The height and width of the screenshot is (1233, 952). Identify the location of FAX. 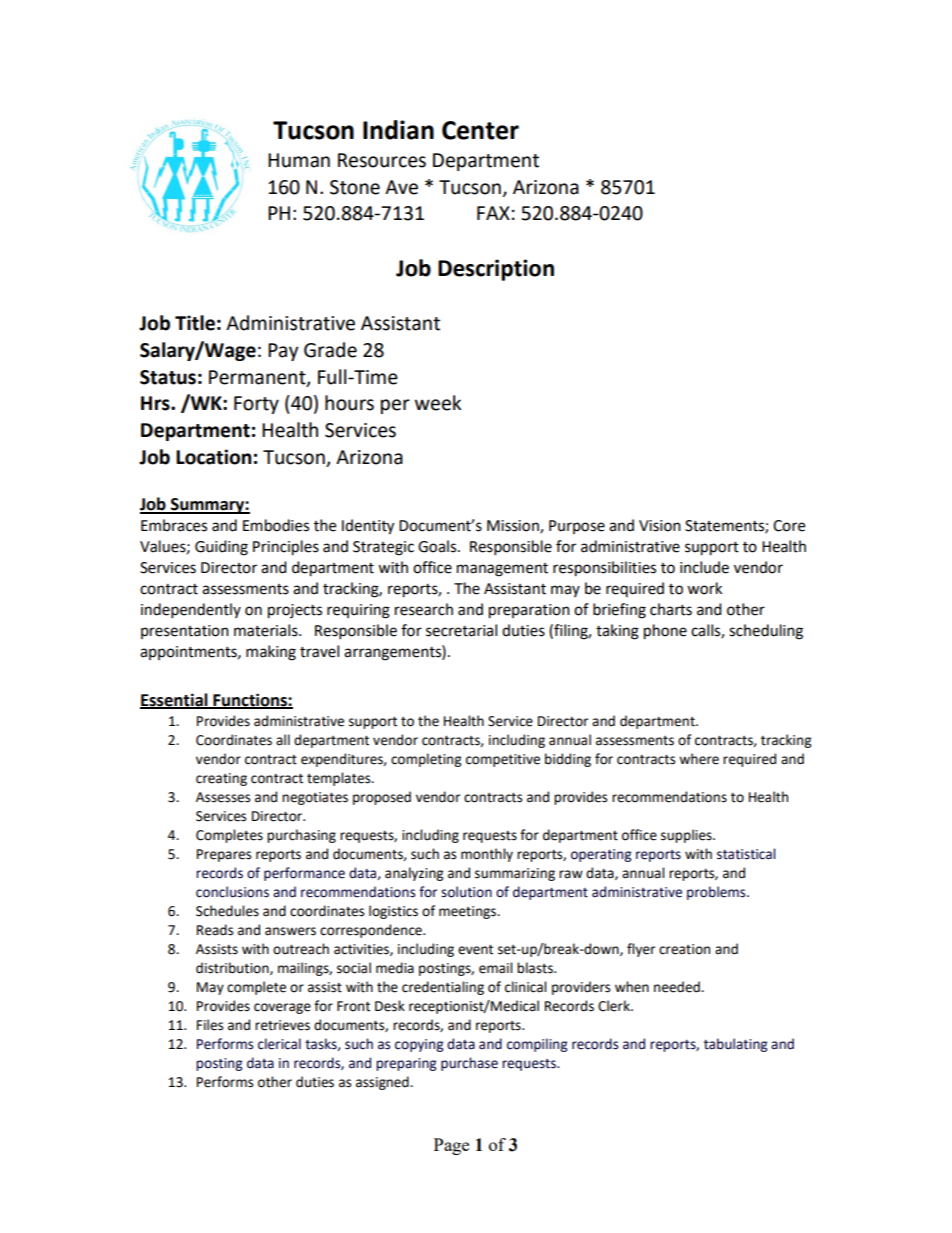
(493, 213).
